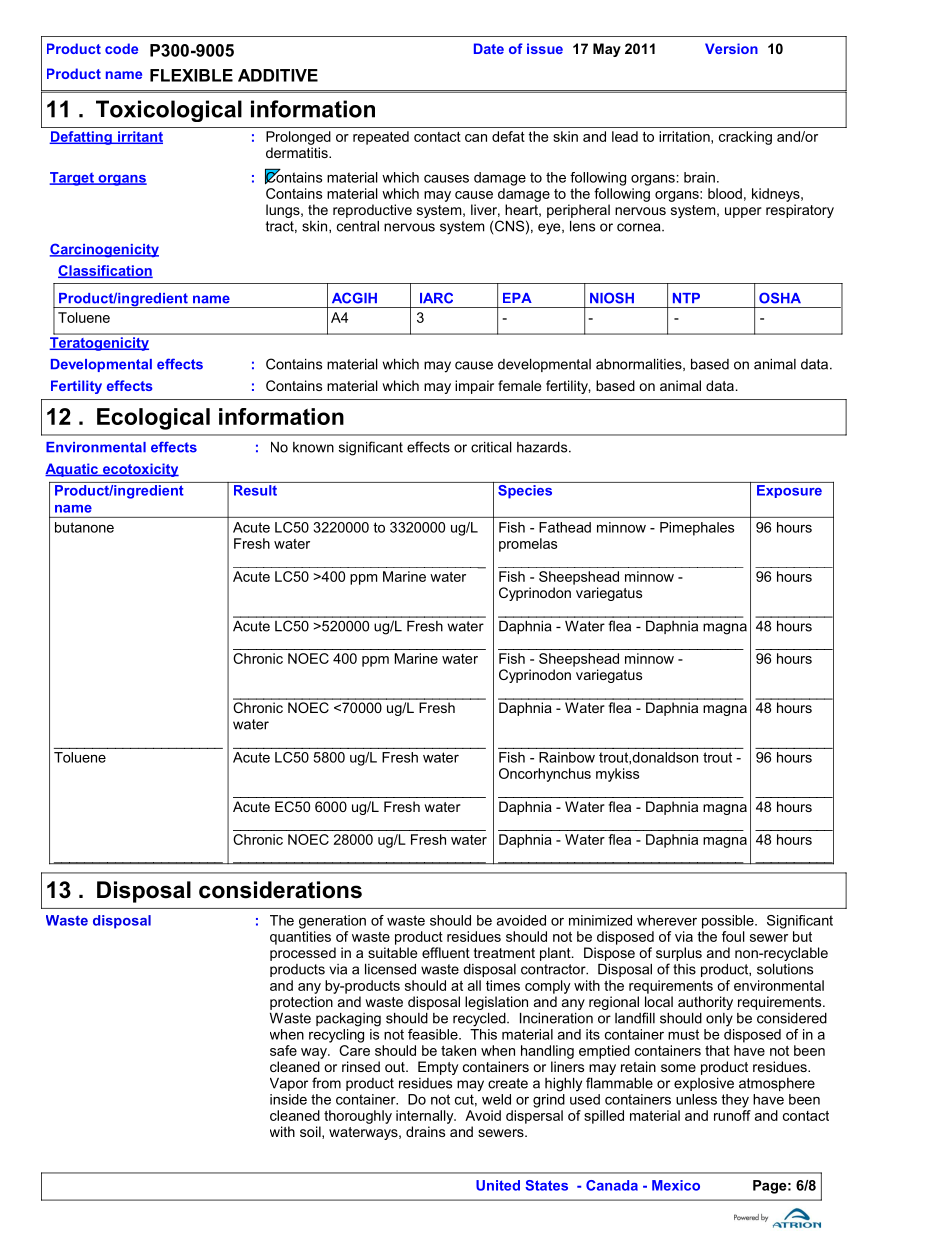  Describe the element at coordinates (731, 48) in the screenshot. I see `Version` at that location.
